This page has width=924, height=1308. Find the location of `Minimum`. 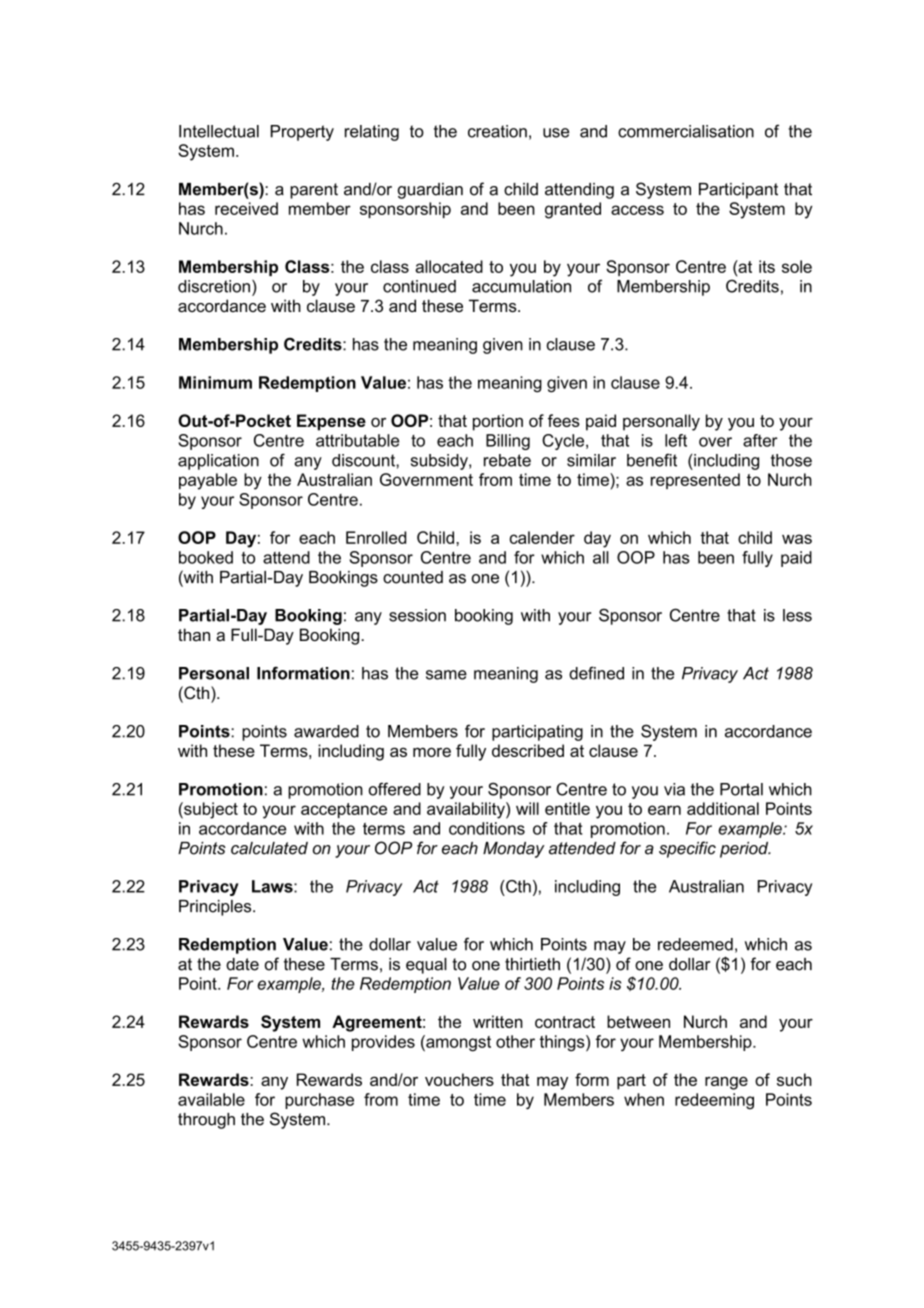

Minimum is located at coordinates (215, 382).
